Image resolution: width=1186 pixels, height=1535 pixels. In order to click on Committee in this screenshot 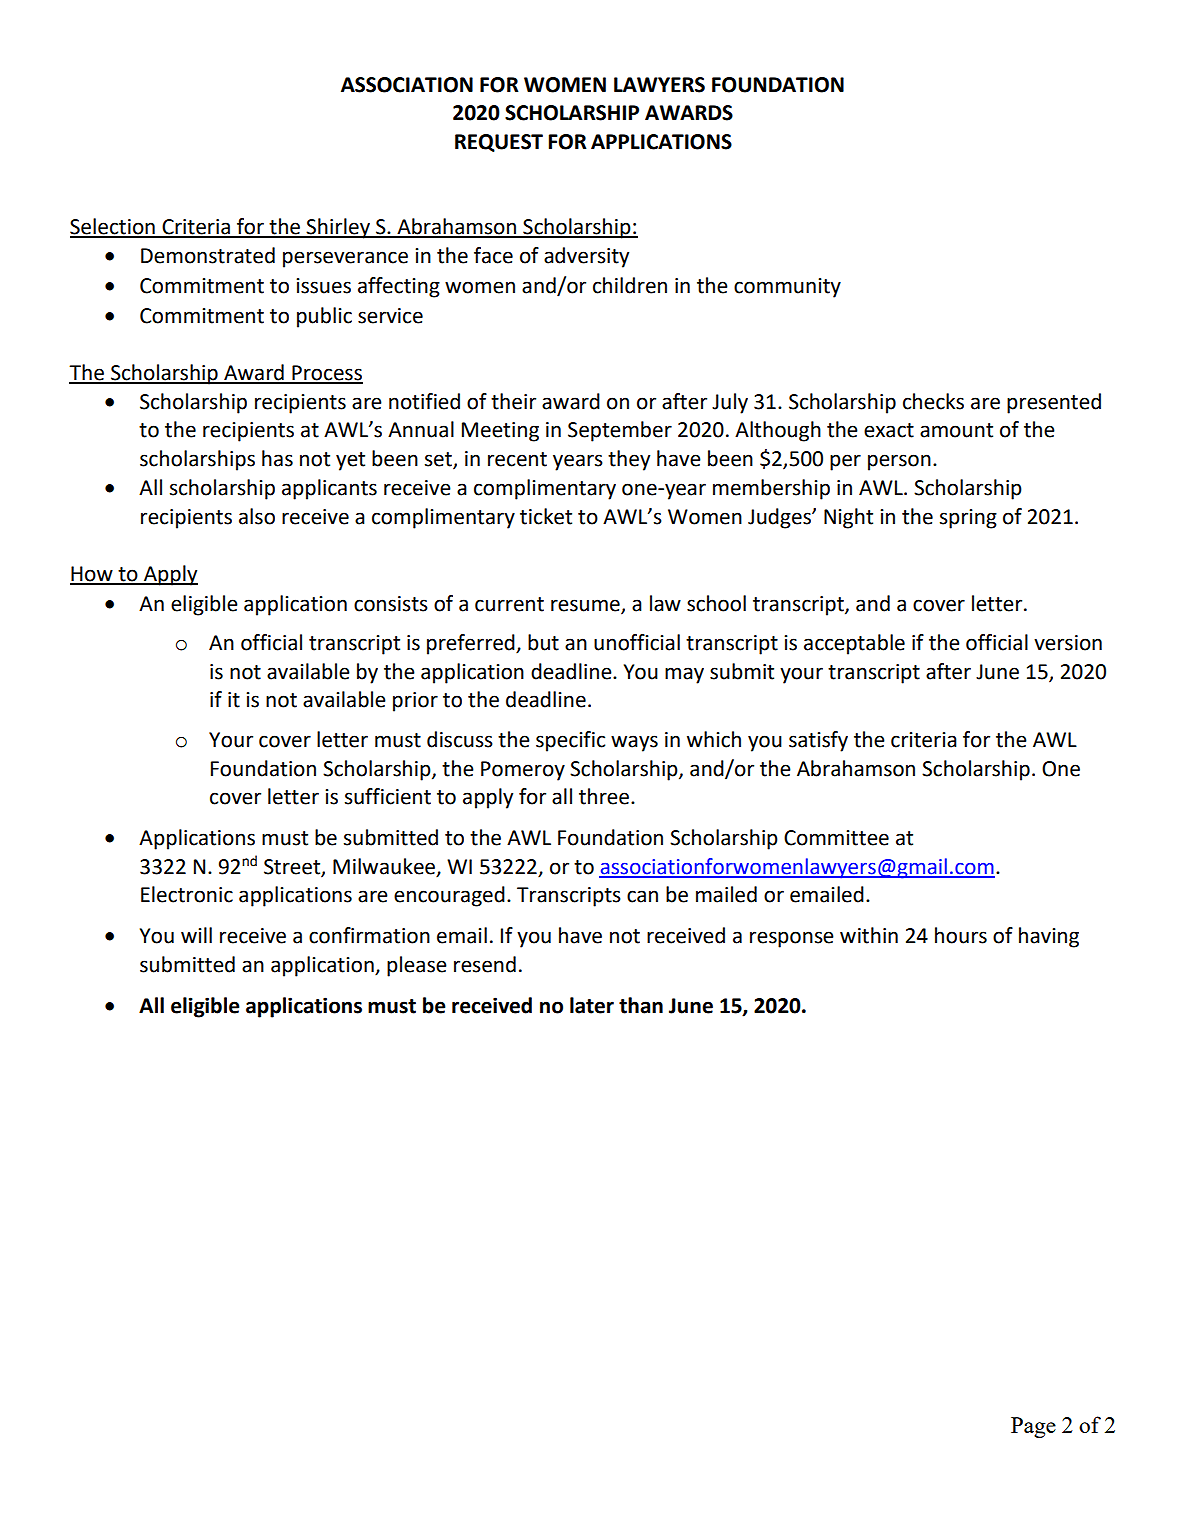, I will do `click(836, 838)`.
